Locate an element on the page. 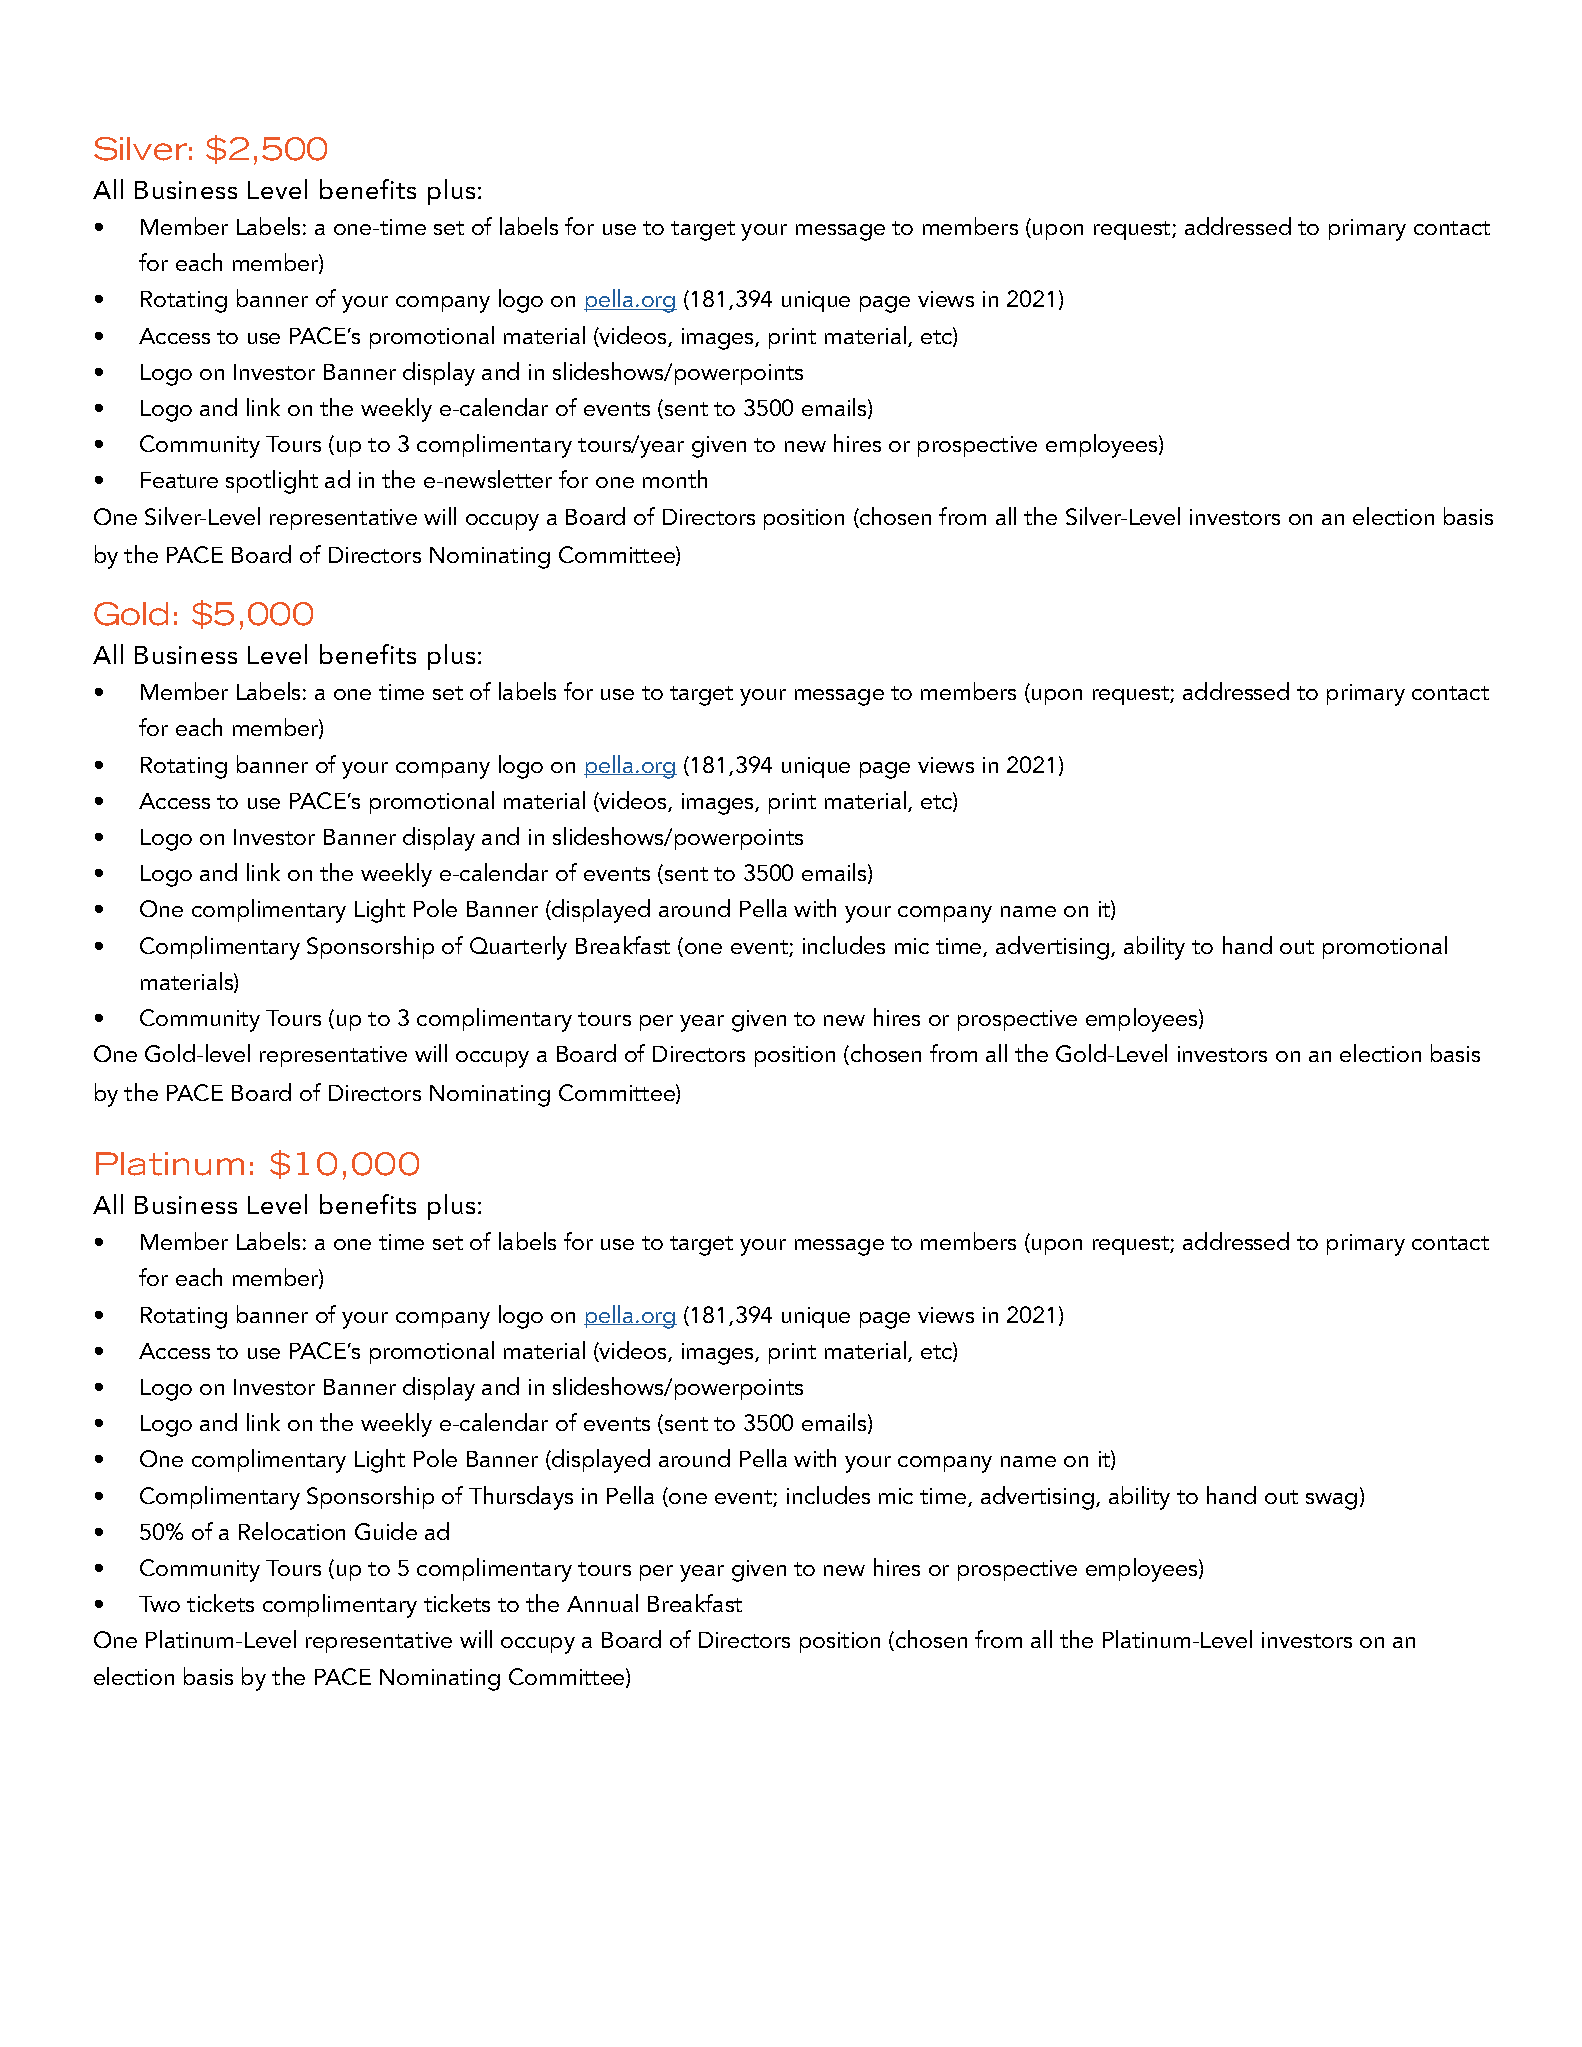 Image resolution: width=1582 pixels, height=2047 pixels. Annual is located at coordinates (602, 1603).
